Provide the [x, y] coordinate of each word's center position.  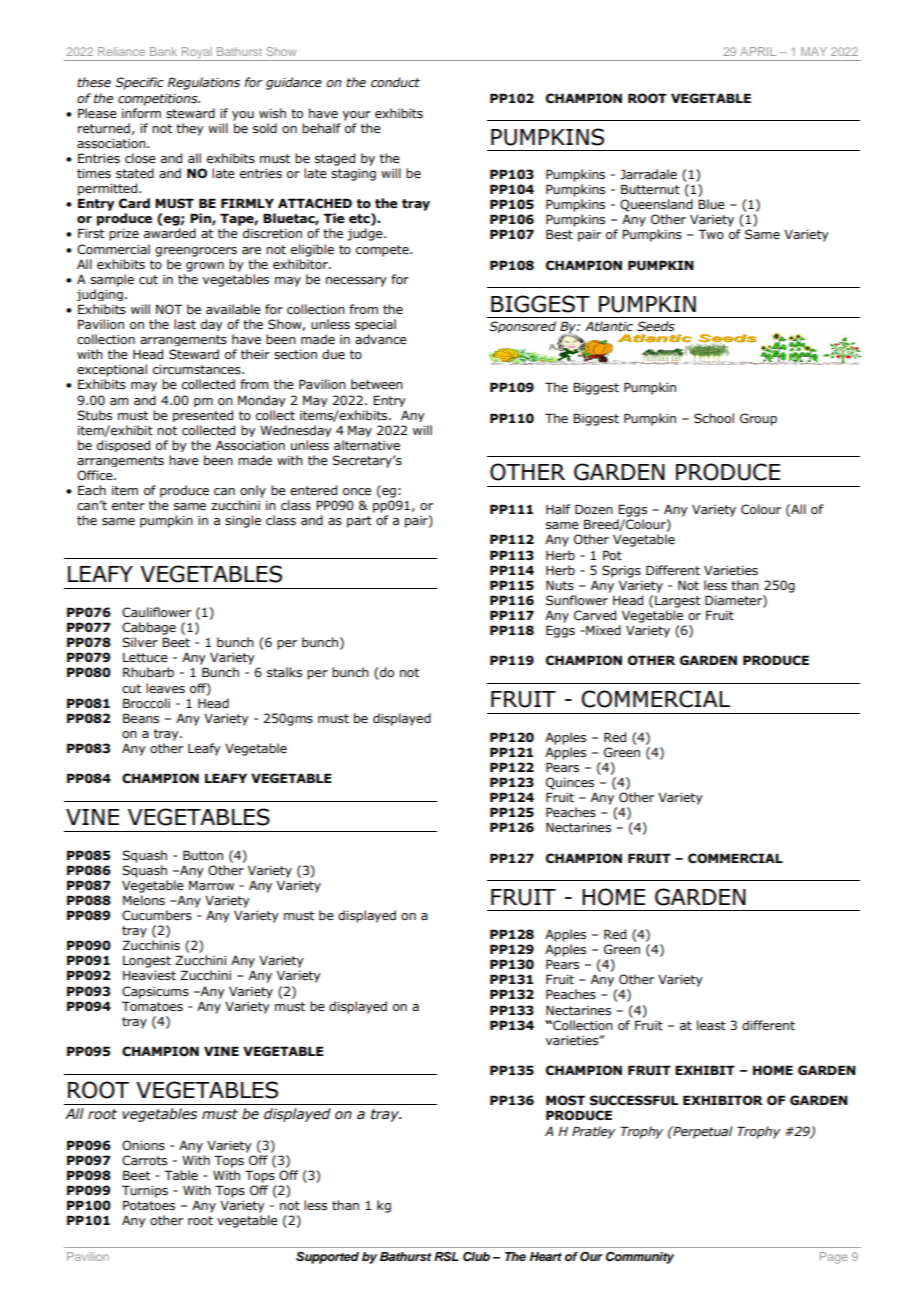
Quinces [570, 783]
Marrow [211, 885]
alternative [367, 445]
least [711, 1025]
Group [758, 419]
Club [476, 1257]
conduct [395, 82]
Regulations [203, 83]
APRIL [758, 51]
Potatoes [149, 1205]
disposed [123, 446]
